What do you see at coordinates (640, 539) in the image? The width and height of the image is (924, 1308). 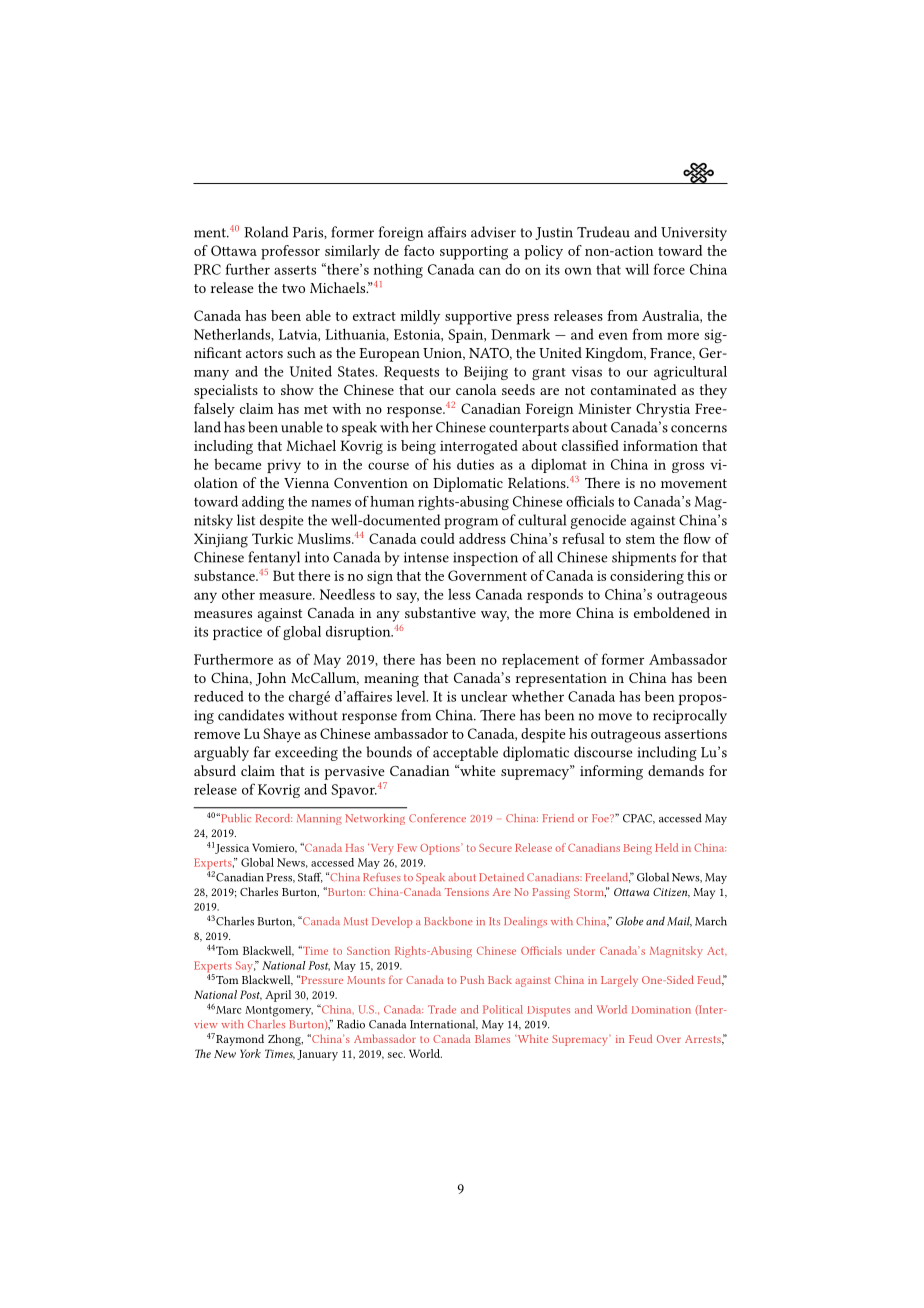 I see `stem` at bounding box center [640, 539].
